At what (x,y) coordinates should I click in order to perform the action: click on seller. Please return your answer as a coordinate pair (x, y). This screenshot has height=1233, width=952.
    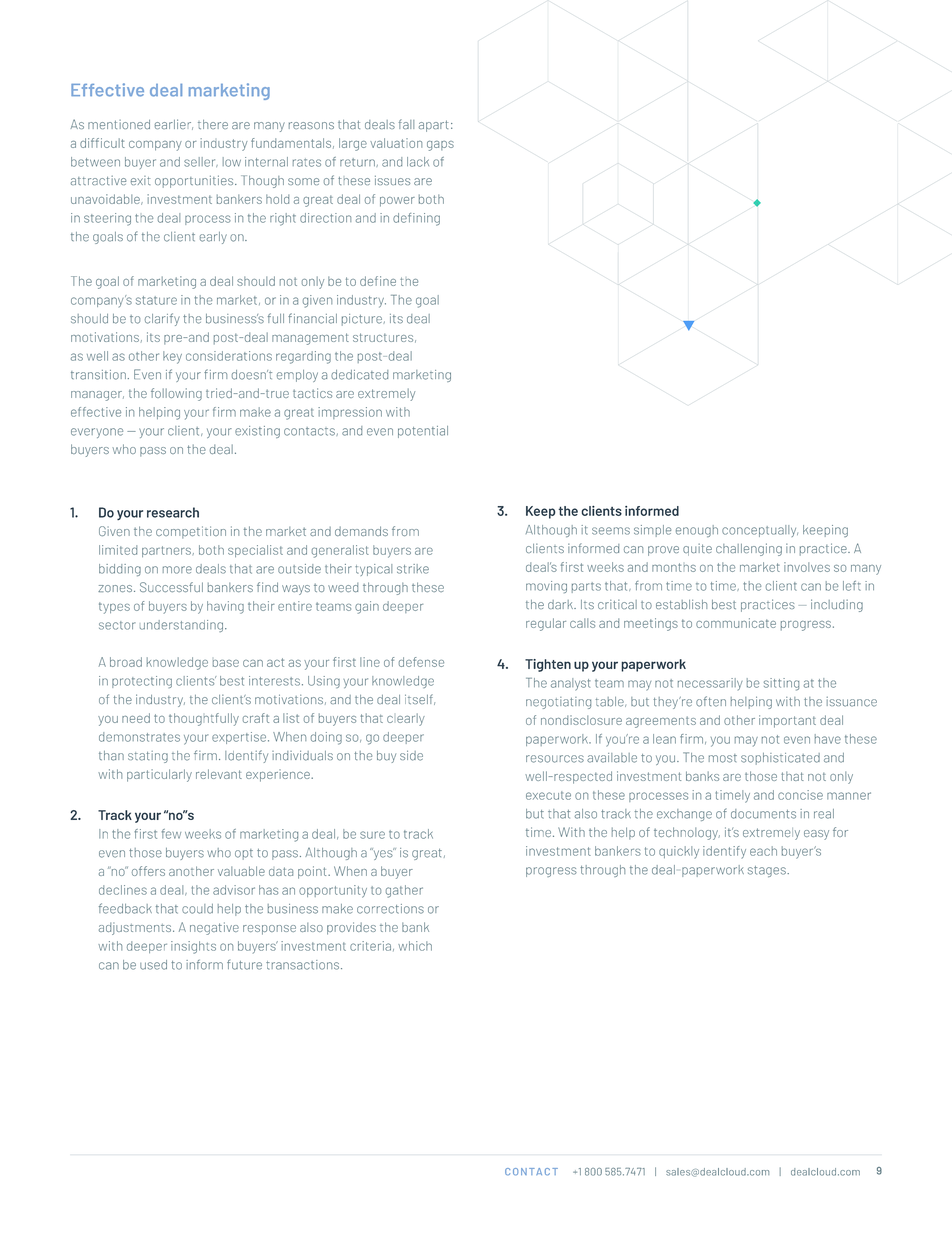
    Looking at the image, I should click on (201, 162).
